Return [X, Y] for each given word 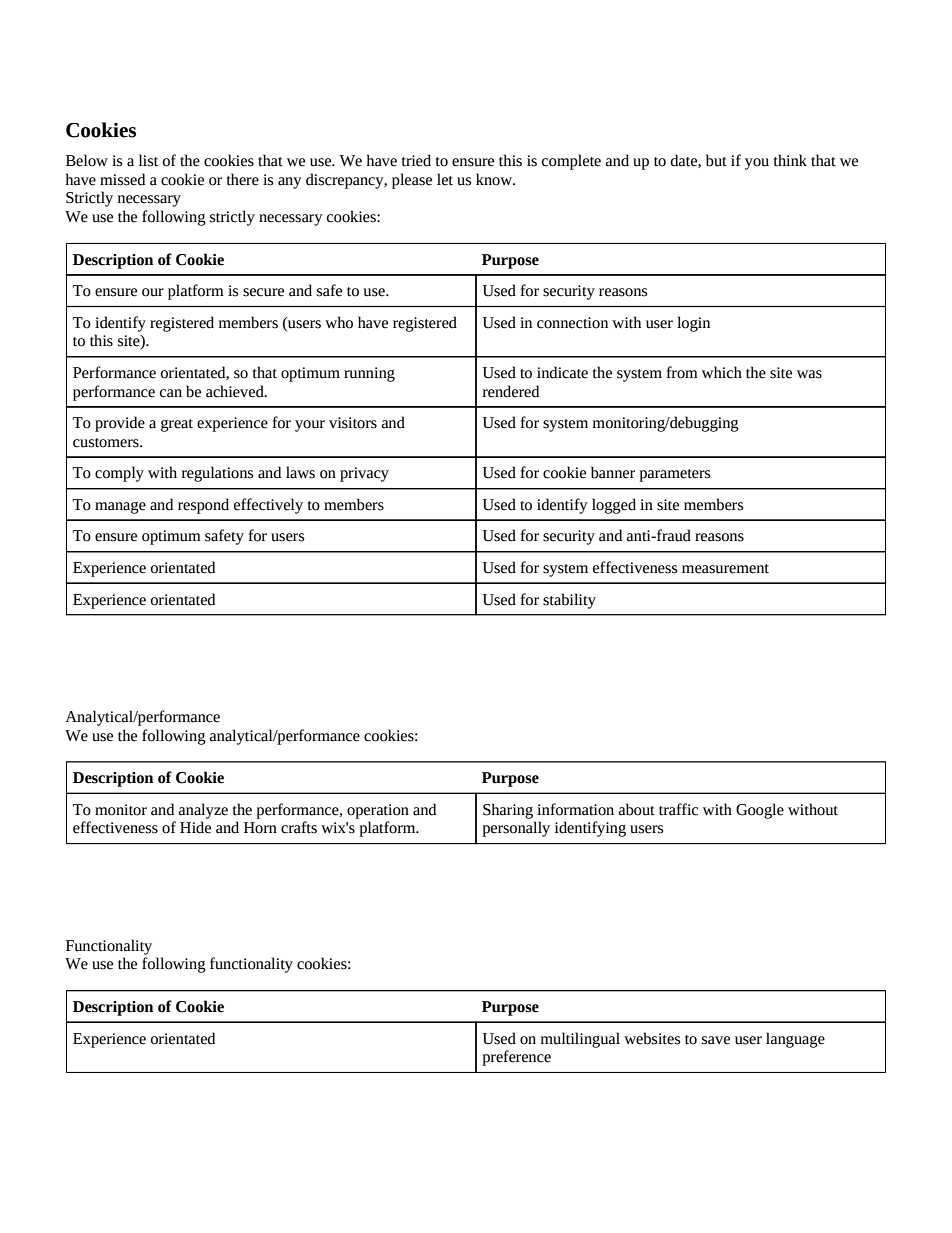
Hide [195, 827]
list [148, 160]
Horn [260, 828]
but [716, 160]
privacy [364, 474]
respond [203, 506]
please [412, 181]
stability [569, 601]
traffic [678, 809]
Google [760, 811]
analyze [203, 811]
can [171, 393]
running [369, 374]
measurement [725, 569]
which [722, 372]
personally [516, 829]
